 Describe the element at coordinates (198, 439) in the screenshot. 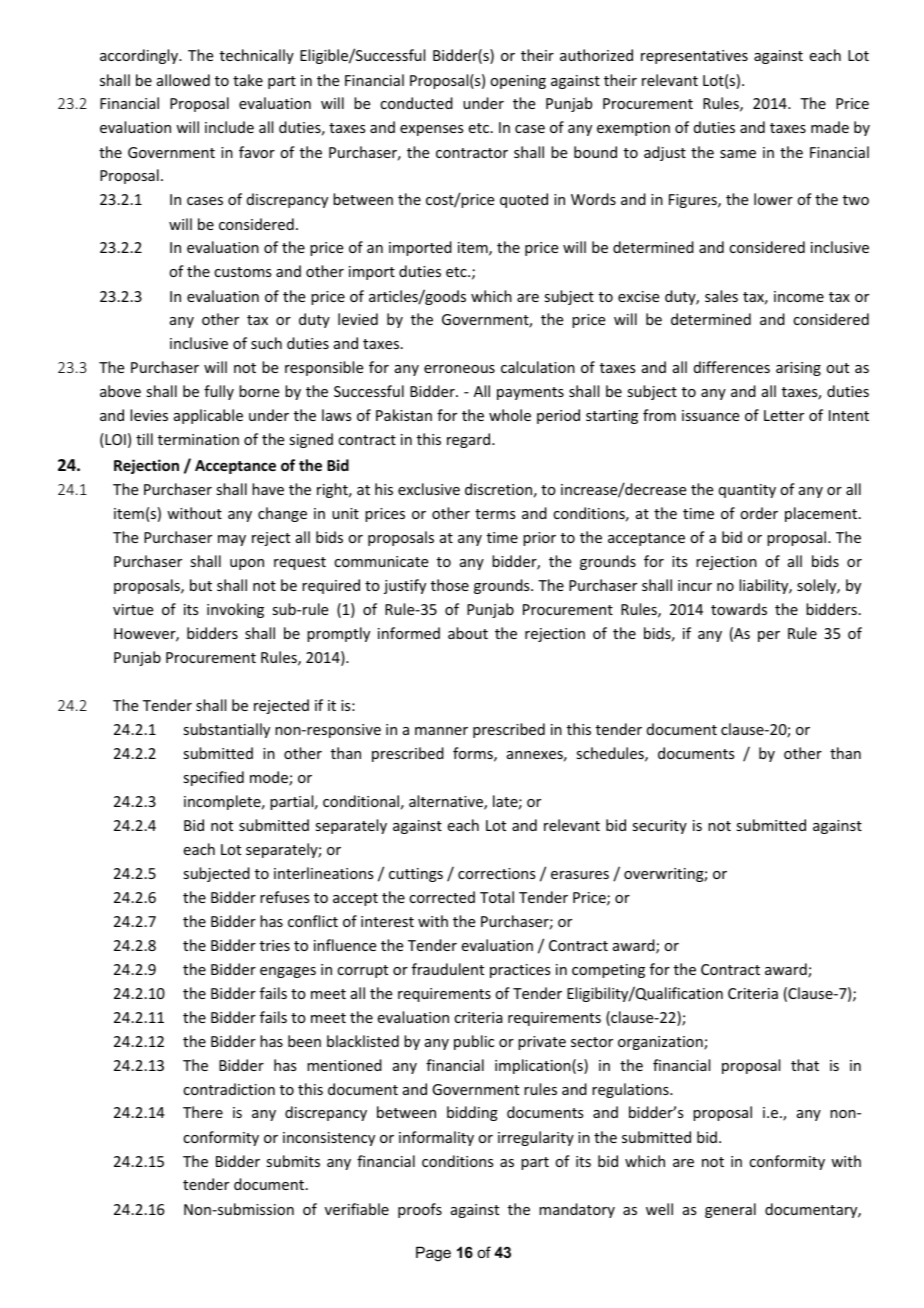

I see `termination` at that location.
